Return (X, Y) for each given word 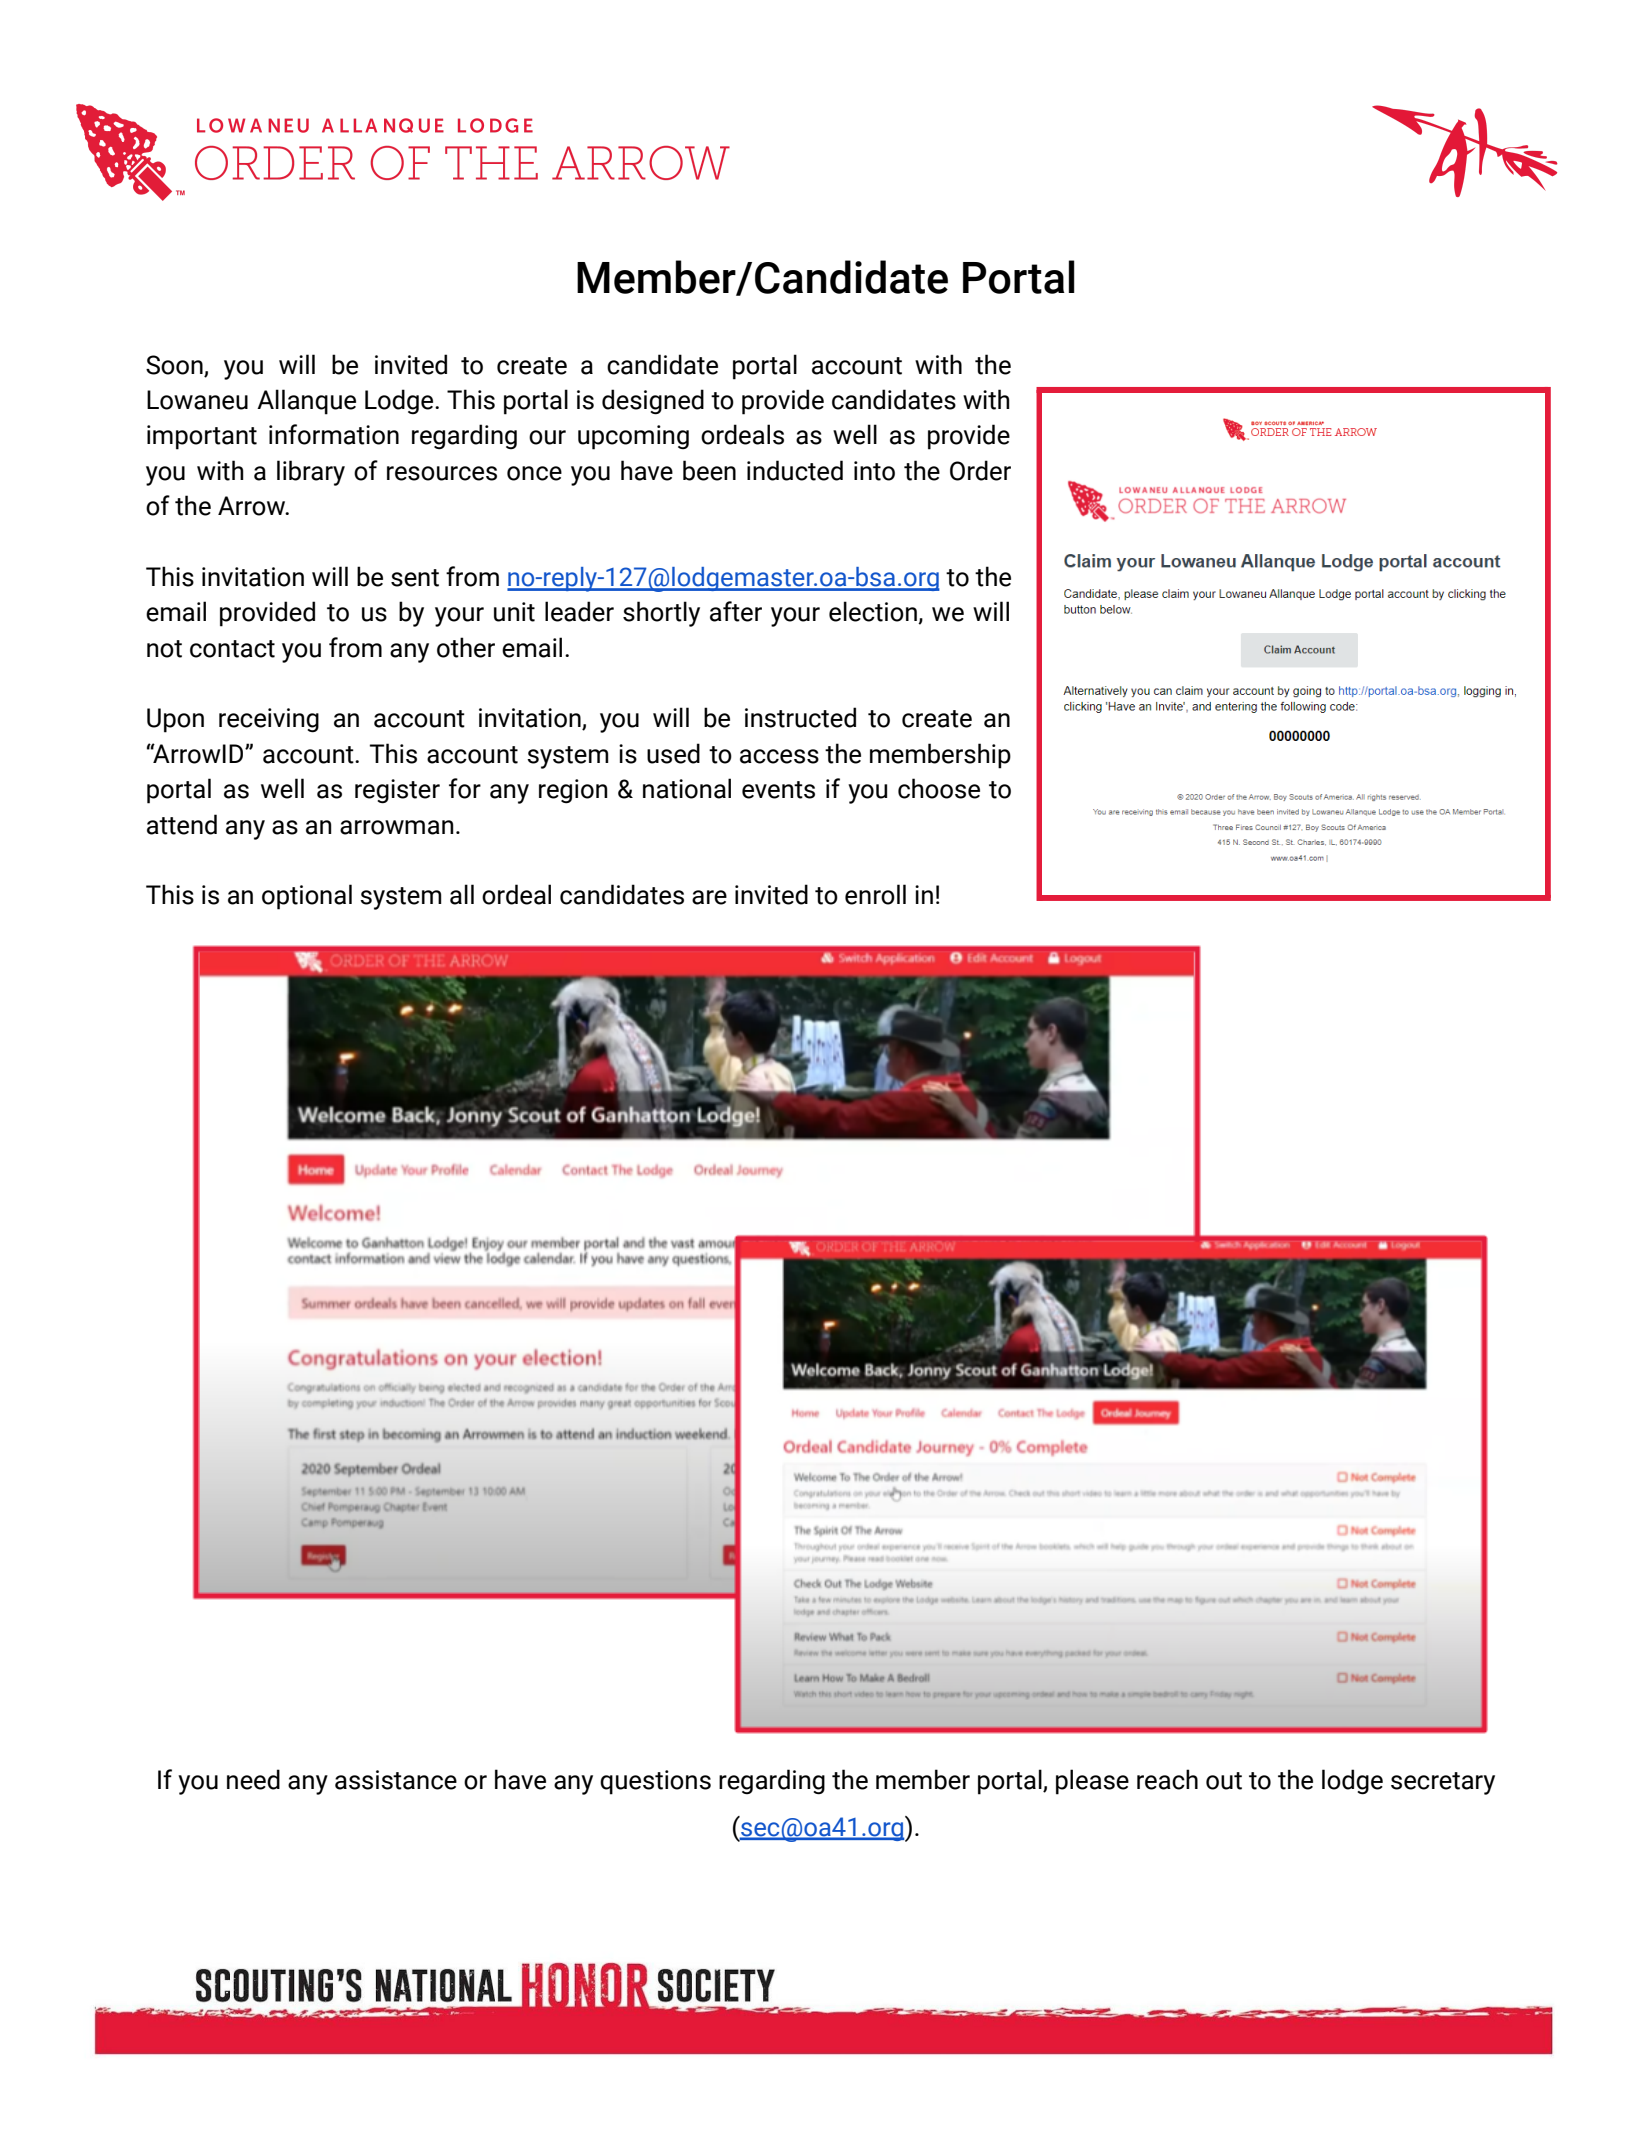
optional (307, 897)
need (253, 1779)
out (1224, 1781)
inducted (795, 470)
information (334, 434)
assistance (396, 1780)
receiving (269, 720)
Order (980, 470)
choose (939, 788)
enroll (875, 894)
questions (655, 1782)
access (779, 756)
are (709, 897)
